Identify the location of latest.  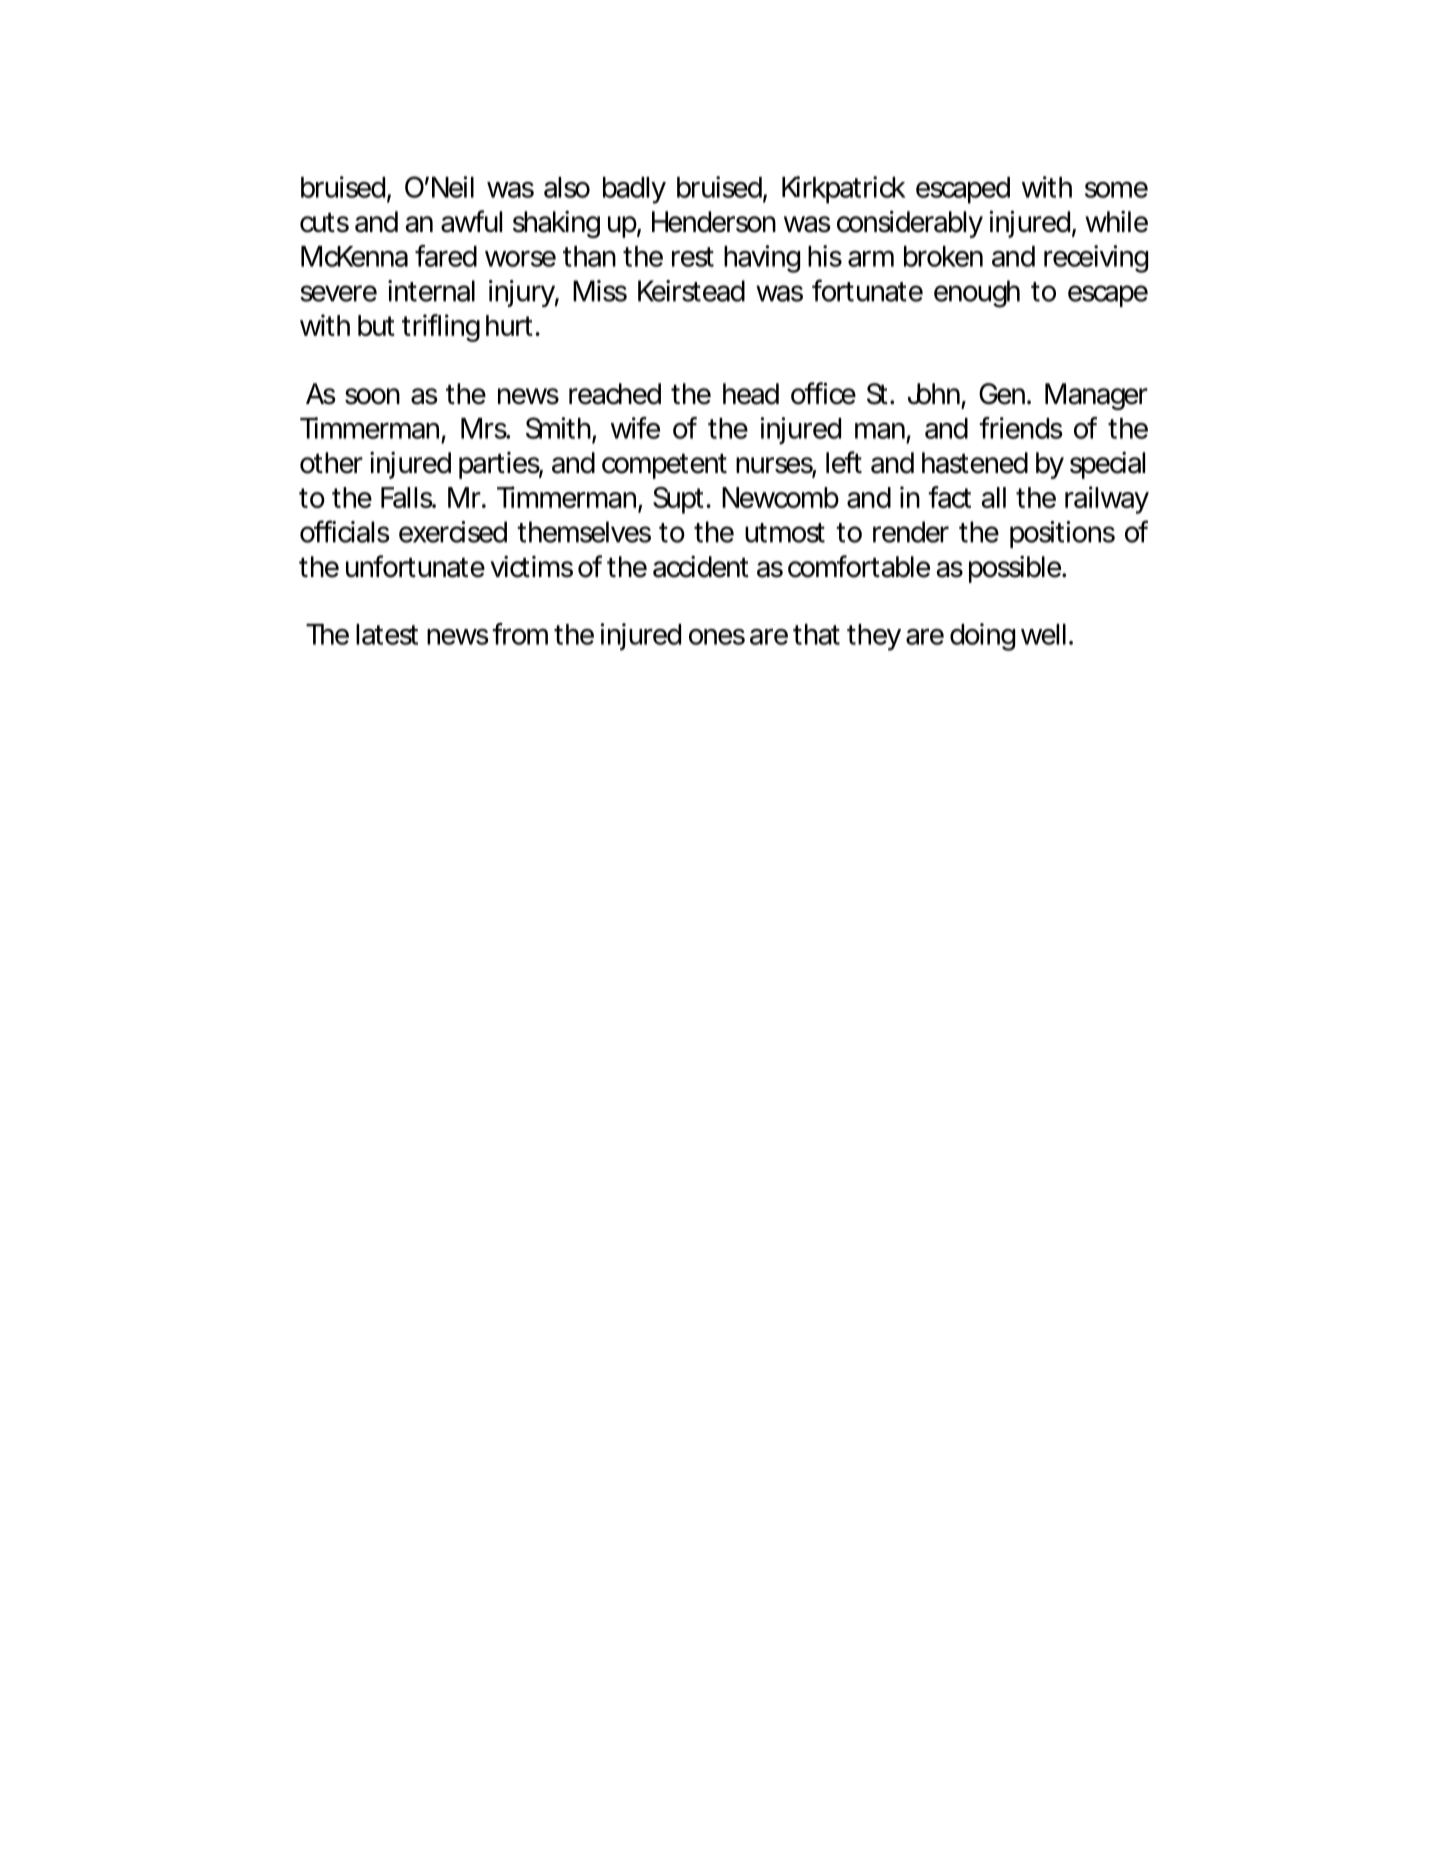
(387, 634).
